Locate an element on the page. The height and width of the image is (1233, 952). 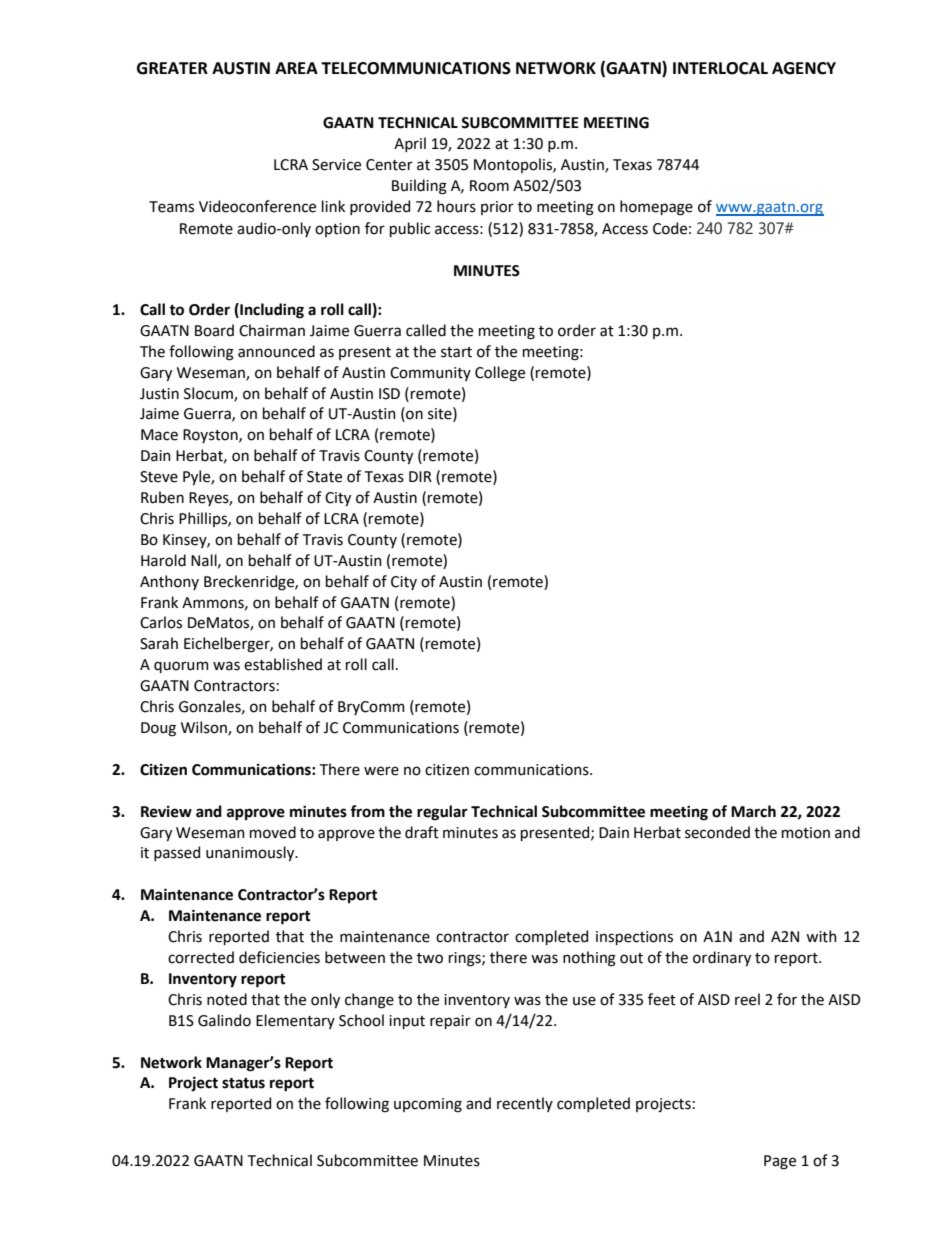
College is located at coordinates (500, 374).
